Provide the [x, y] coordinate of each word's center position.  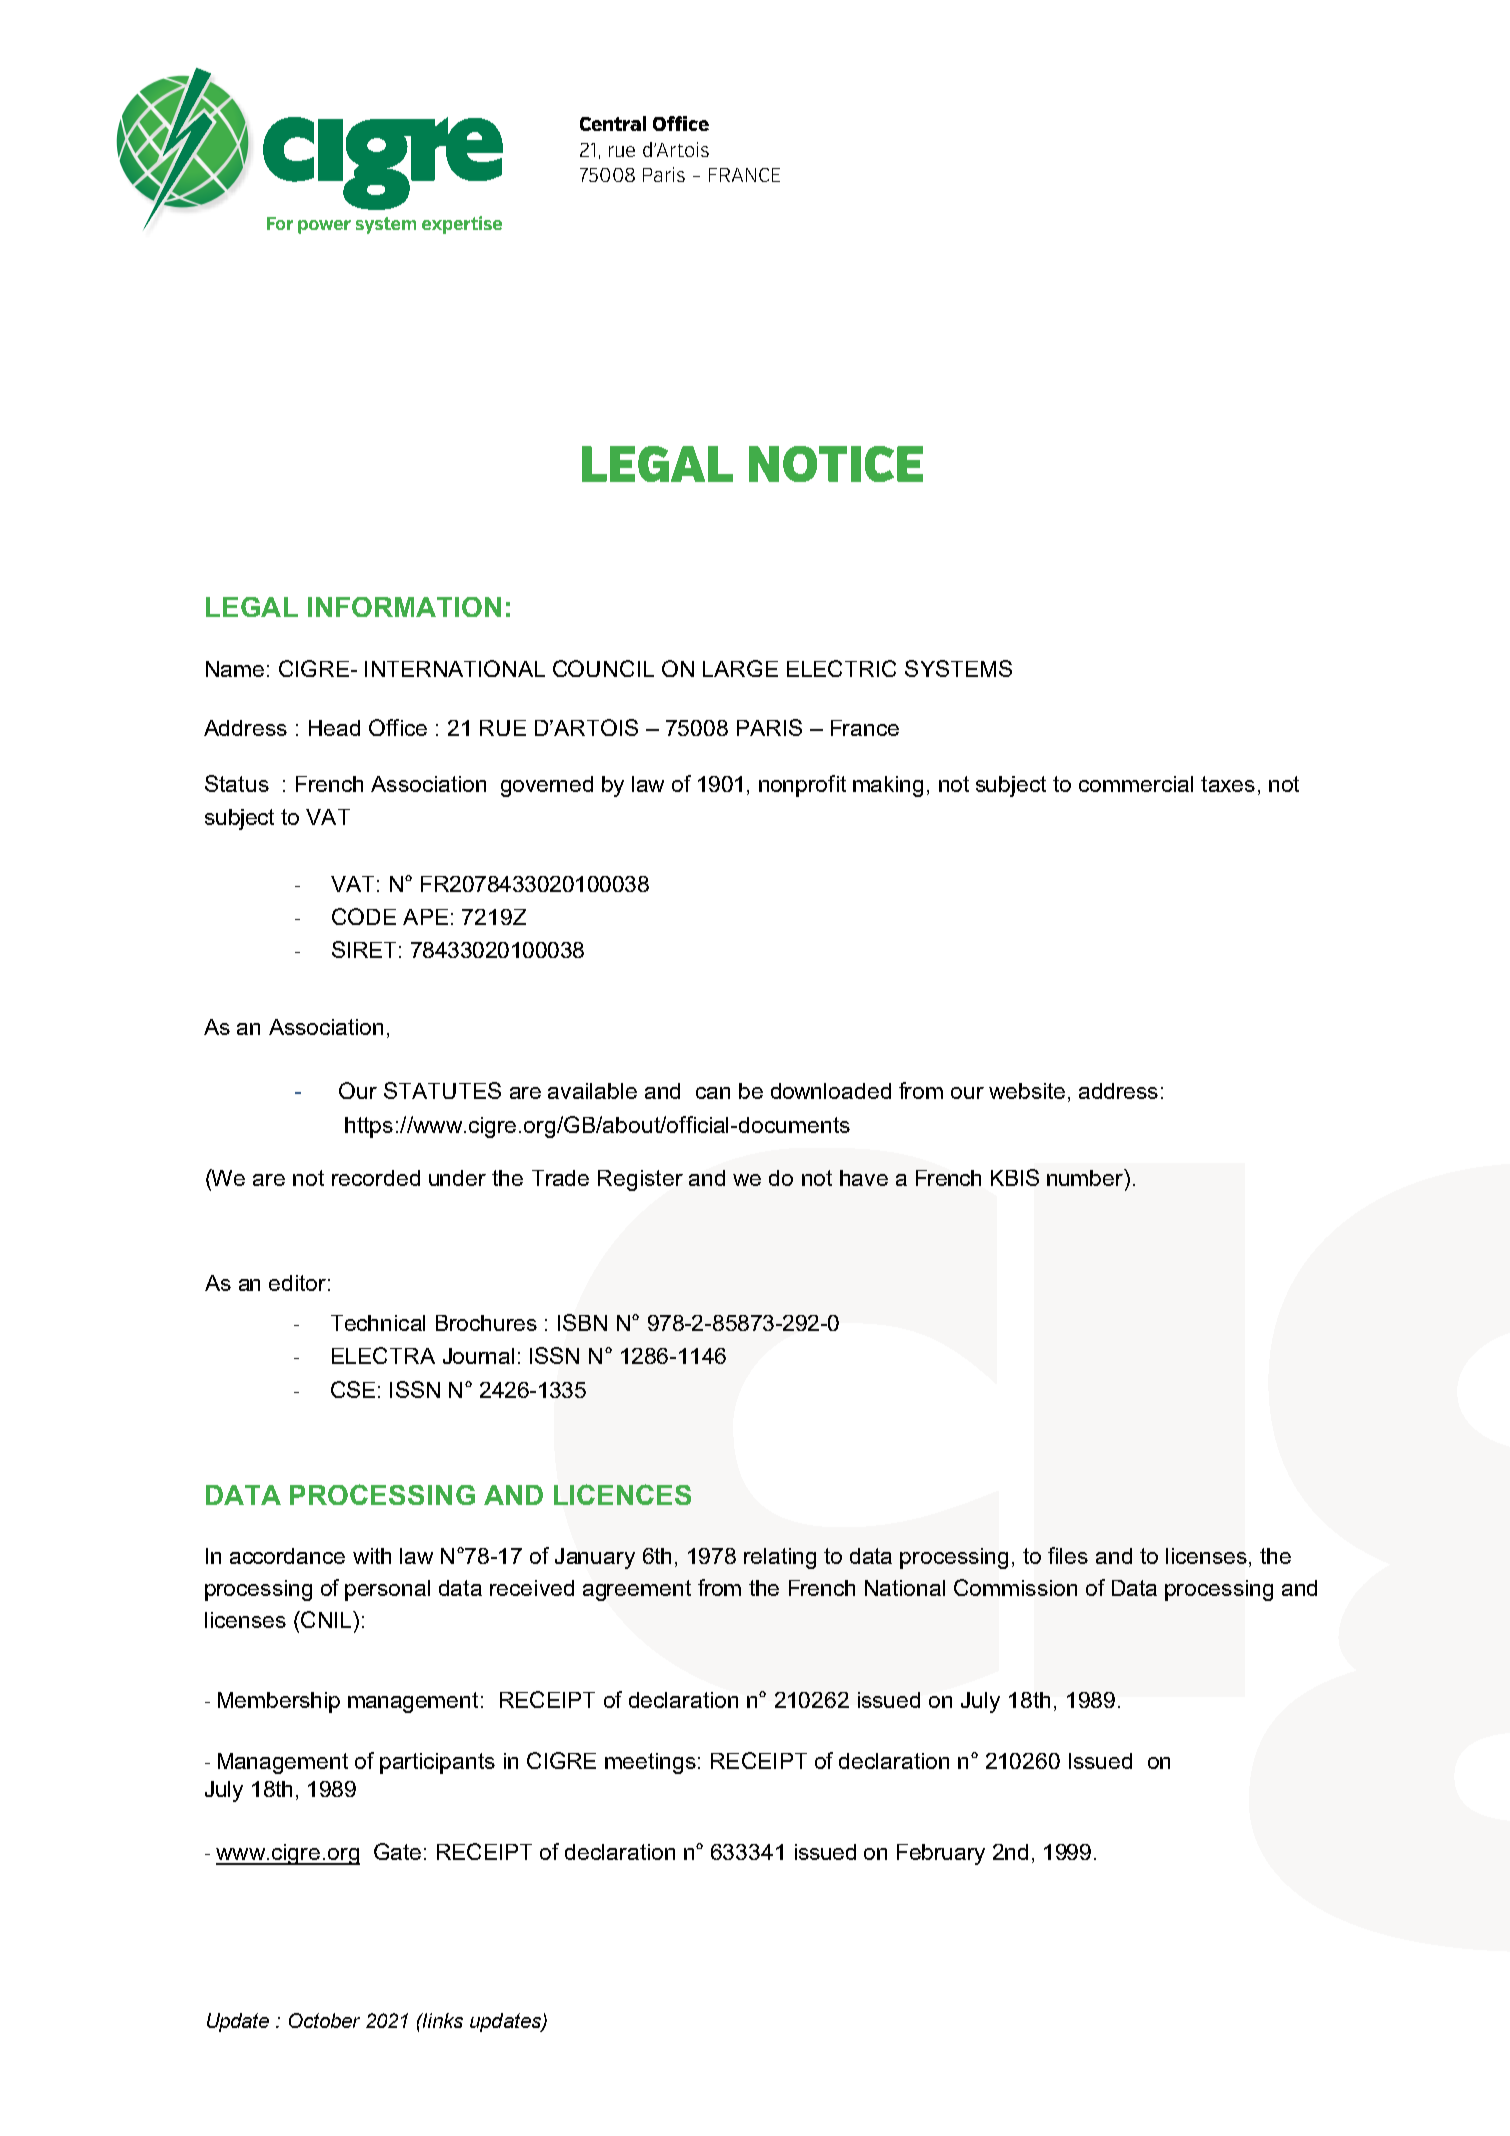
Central [613, 123]
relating [780, 1558]
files [1068, 1555]
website [1027, 1091]
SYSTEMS [958, 668]
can [713, 1093]
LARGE [740, 668]
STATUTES [442, 1090]
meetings [650, 1763]
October [324, 2020]
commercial [1136, 784]
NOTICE [836, 464]
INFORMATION [404, 607]
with [372, 1556]
